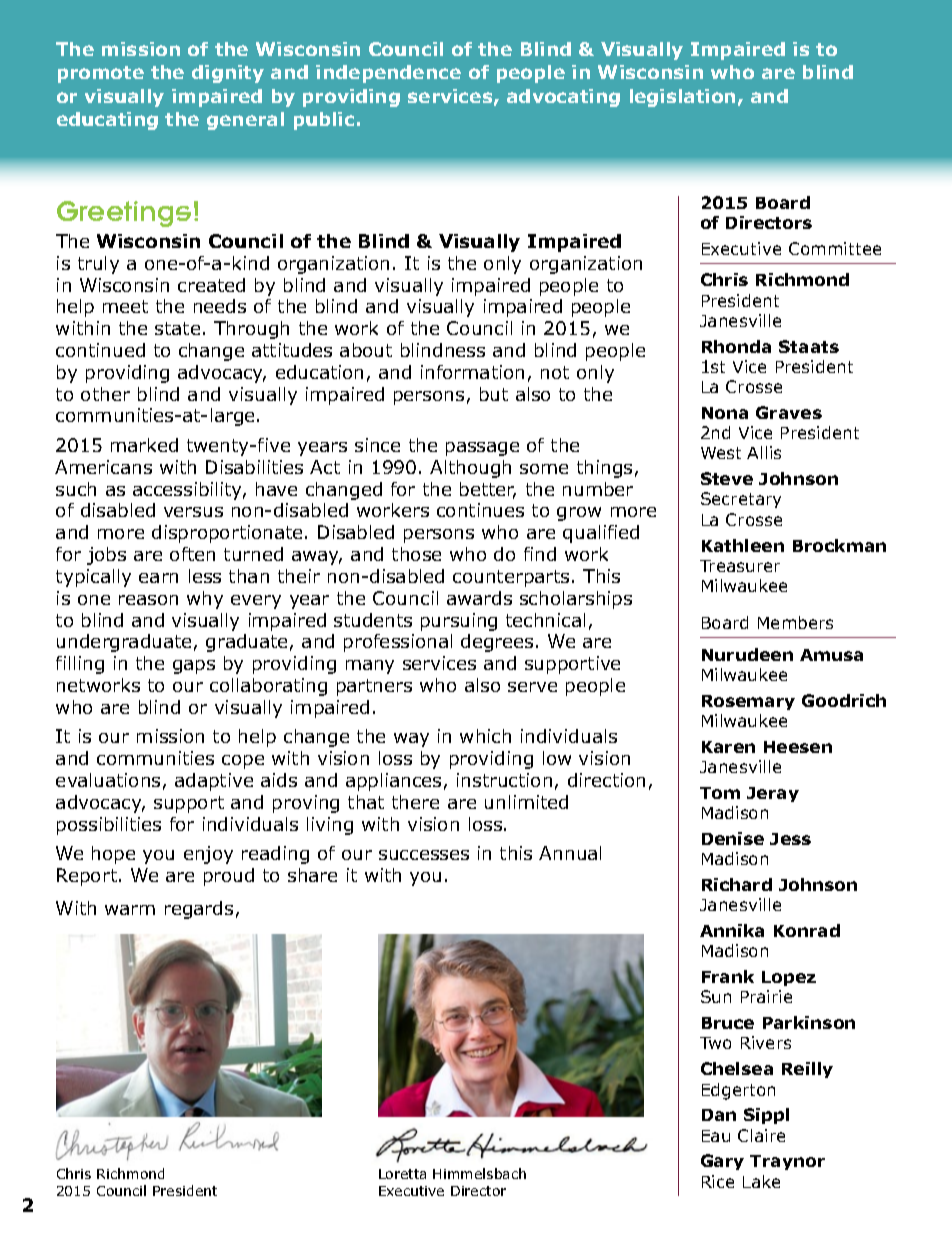 The image size is (952, 1233). Describe the element at coordinates (107, 121) in the document. I see `educating` at that location.
